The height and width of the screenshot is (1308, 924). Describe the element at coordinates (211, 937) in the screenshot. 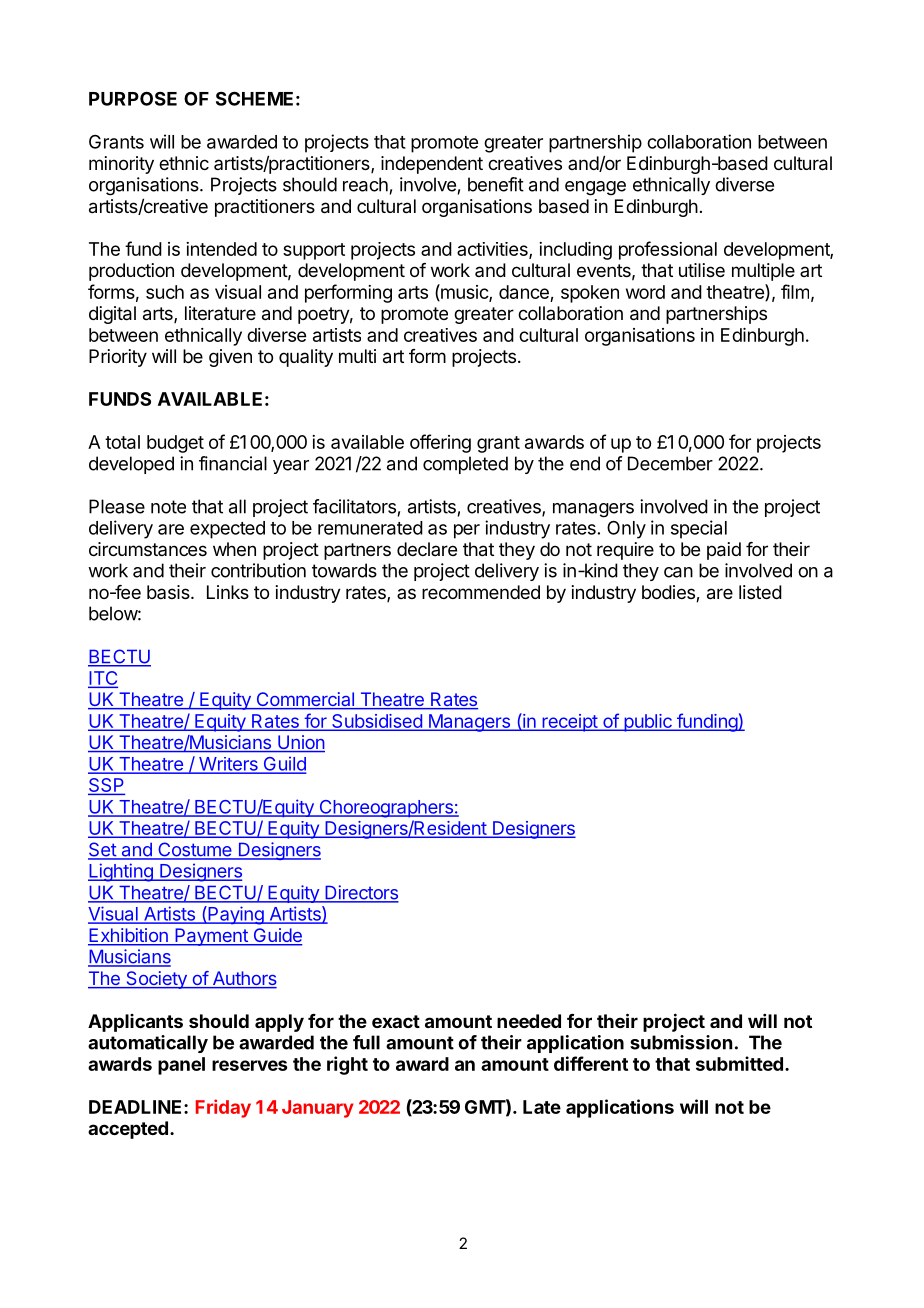

I see `Payment` at that location.
